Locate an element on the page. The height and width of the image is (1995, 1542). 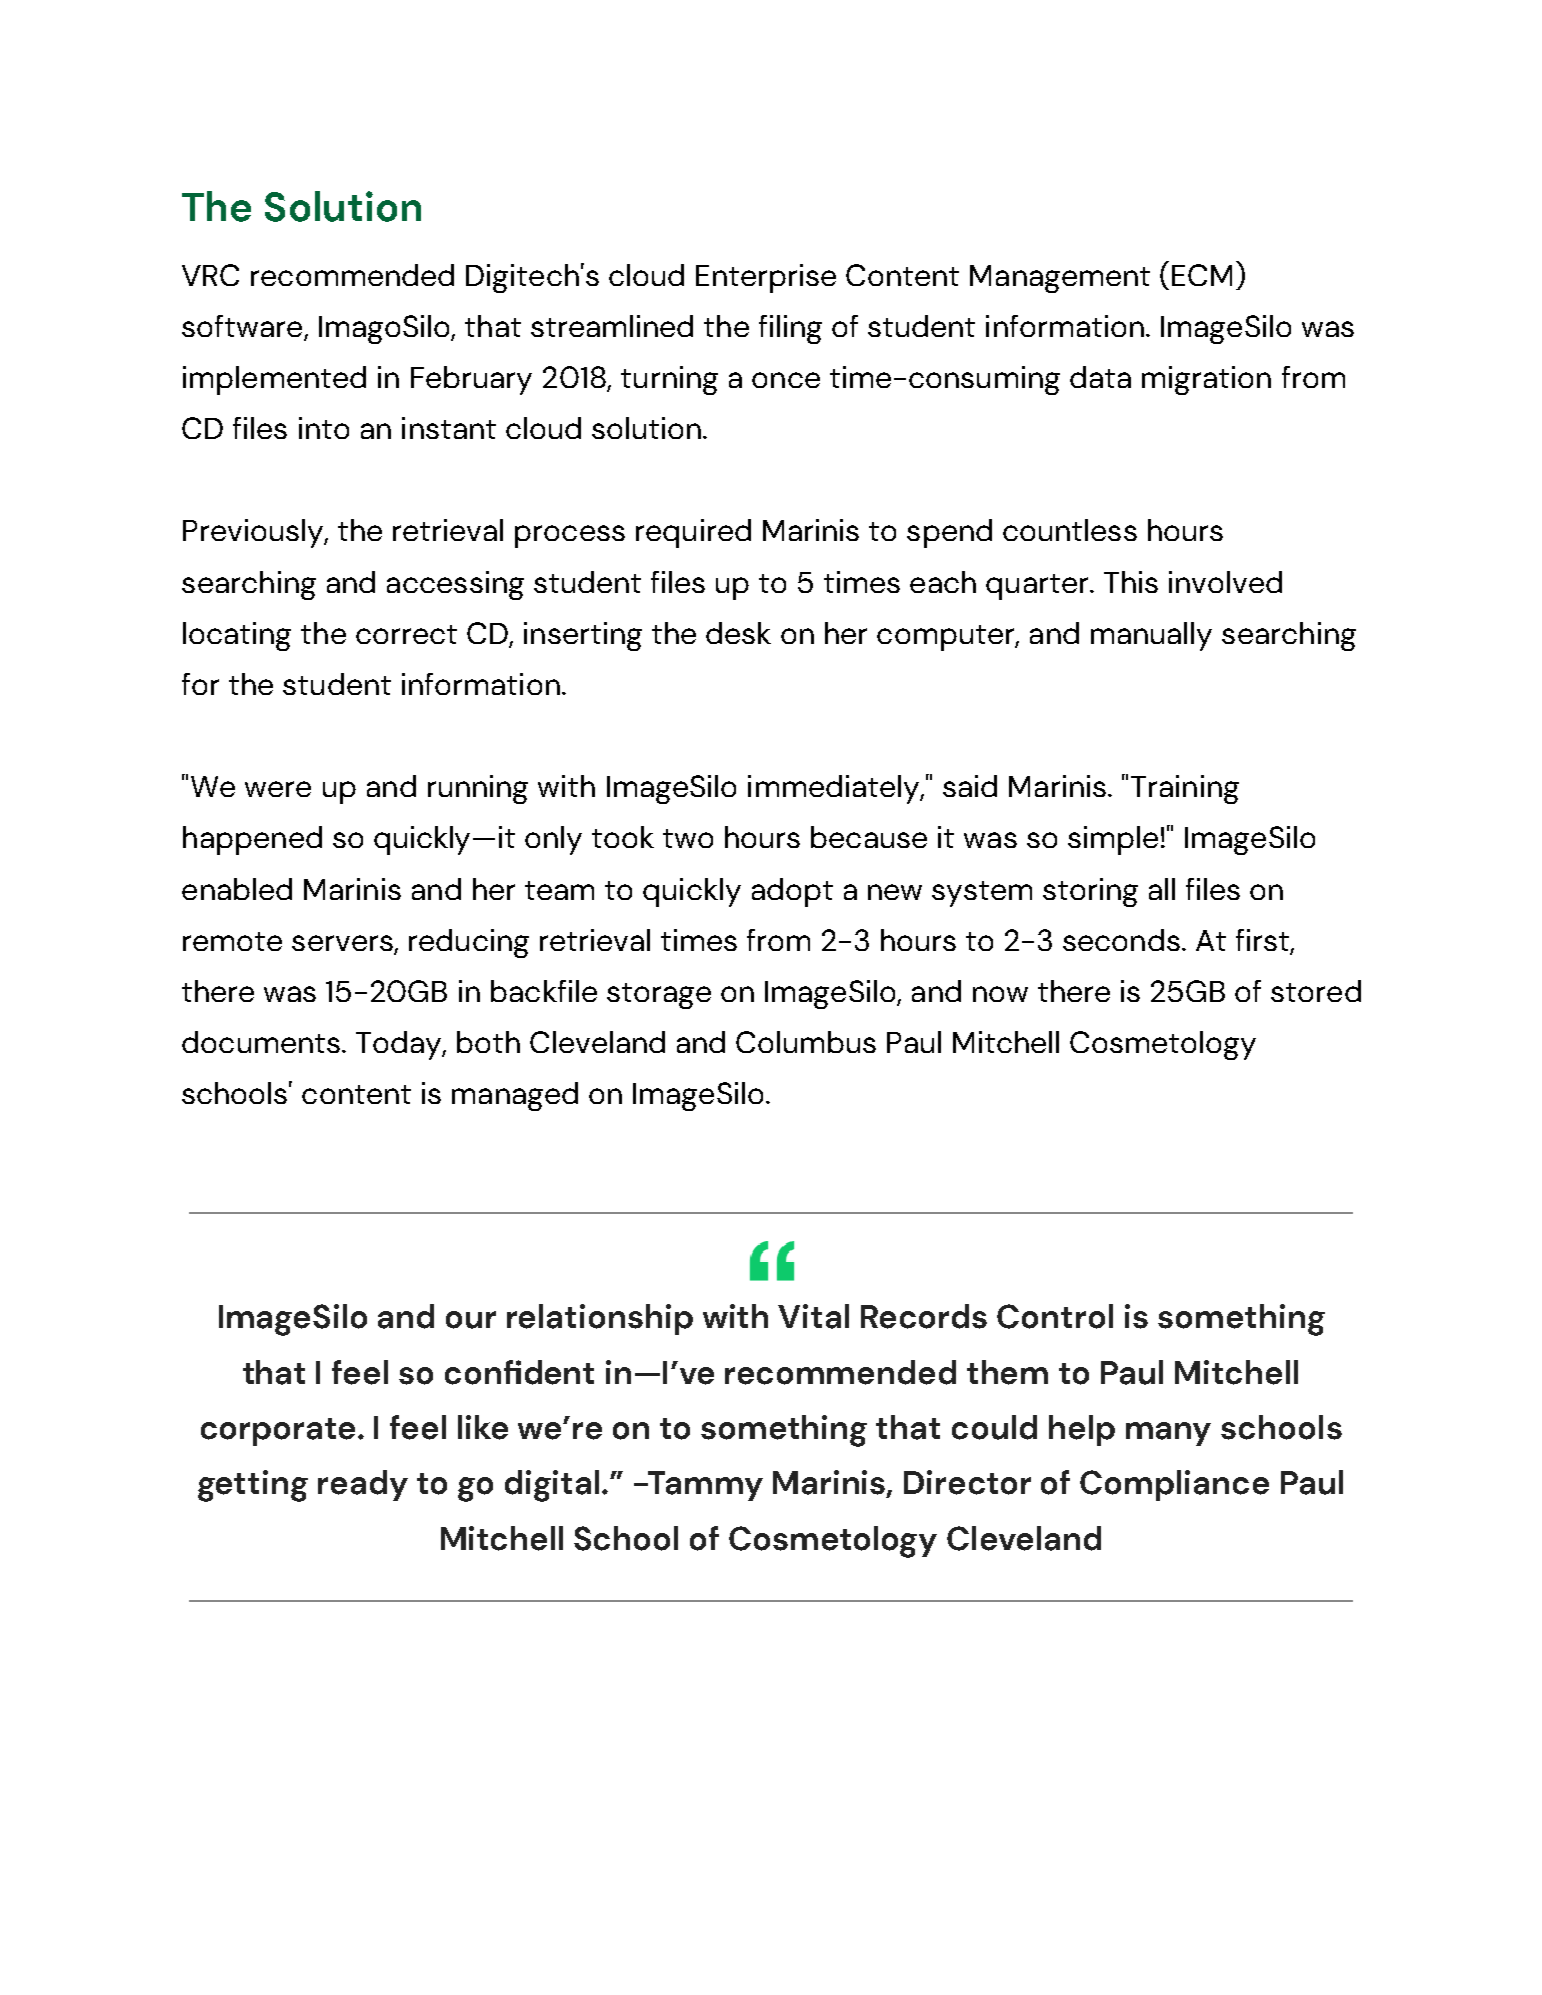
desk is located at coordinates (738, 633).
